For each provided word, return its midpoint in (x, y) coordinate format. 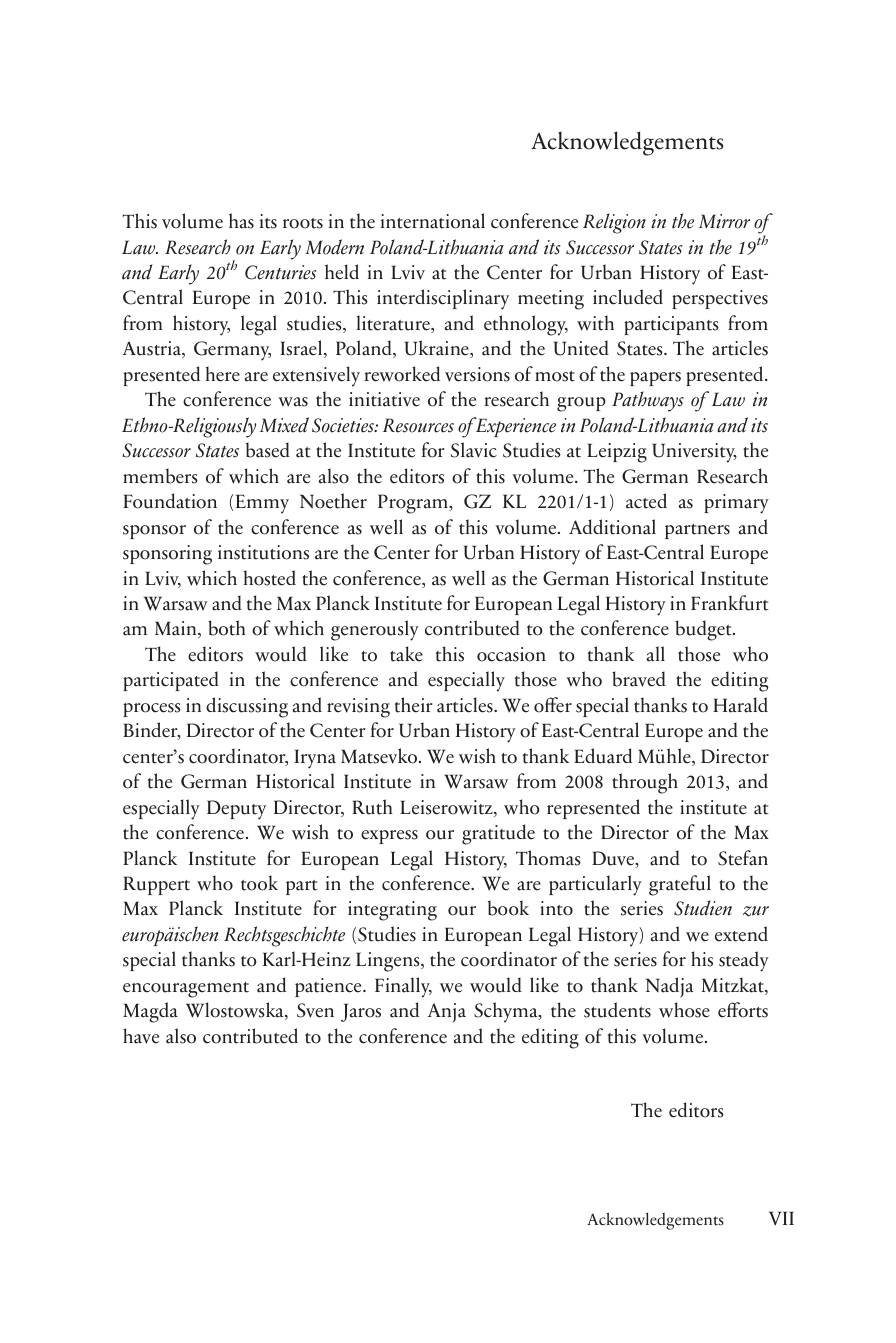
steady (744, 961)
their (414, 705)
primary (736, 504)
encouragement (186, 990)
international (433, 221)
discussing (247, 707)
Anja (447, 1013)
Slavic (474, 450)
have (141, 1036)
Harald (740, 705)
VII (781, 1218)
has (241, 221)
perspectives (720, 299)
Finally (403, 987)
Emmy (262, 504)
